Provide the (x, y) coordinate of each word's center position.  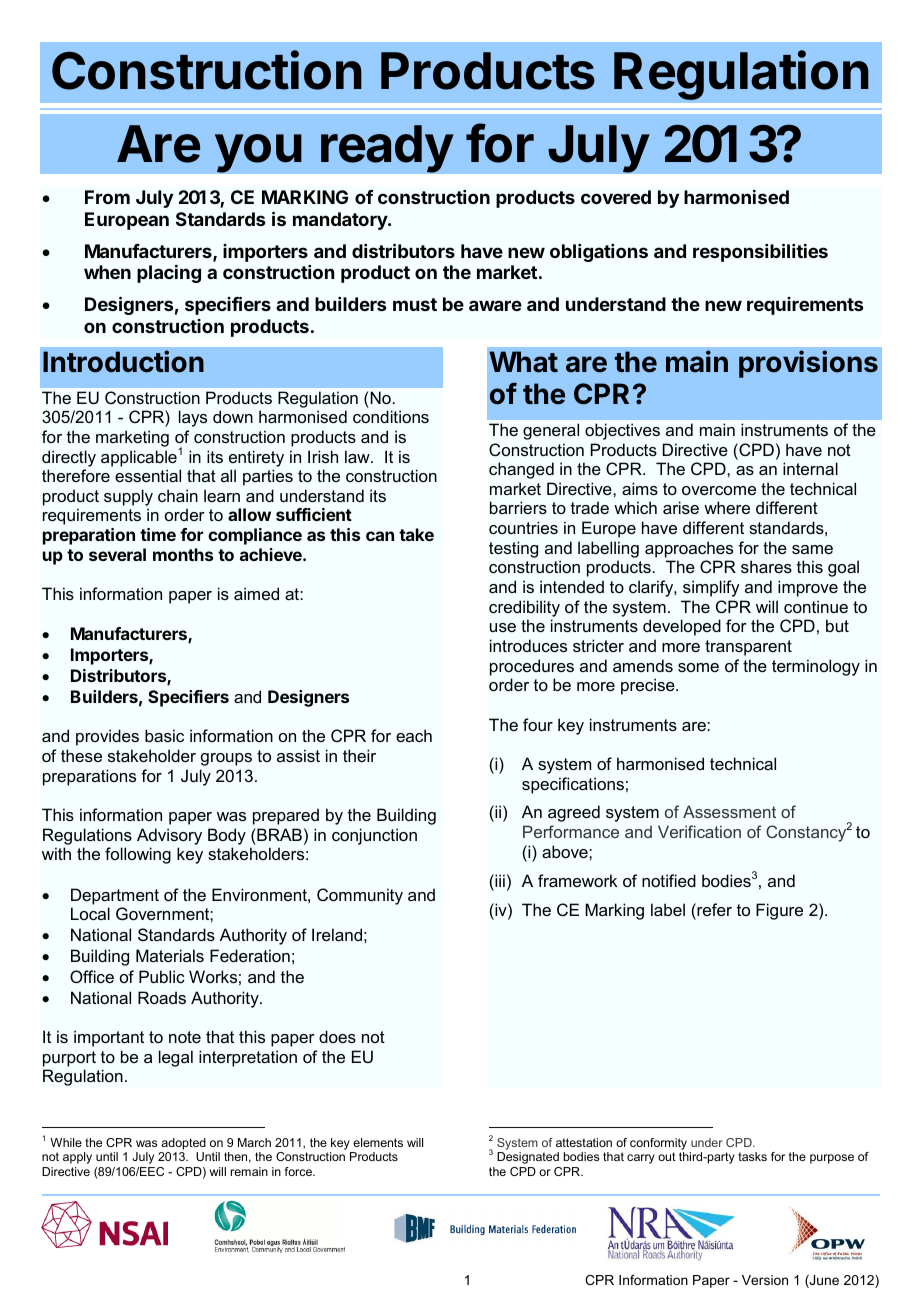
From (107, 197)
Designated (528, 1158)
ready (387, 149)
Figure (779, 911)
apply (77, 1158)
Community (360, 896)
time (158, 534)
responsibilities (760, 252)
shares (766, 566)
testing (513, 549)
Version (765, 1280)
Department (115, 896)
